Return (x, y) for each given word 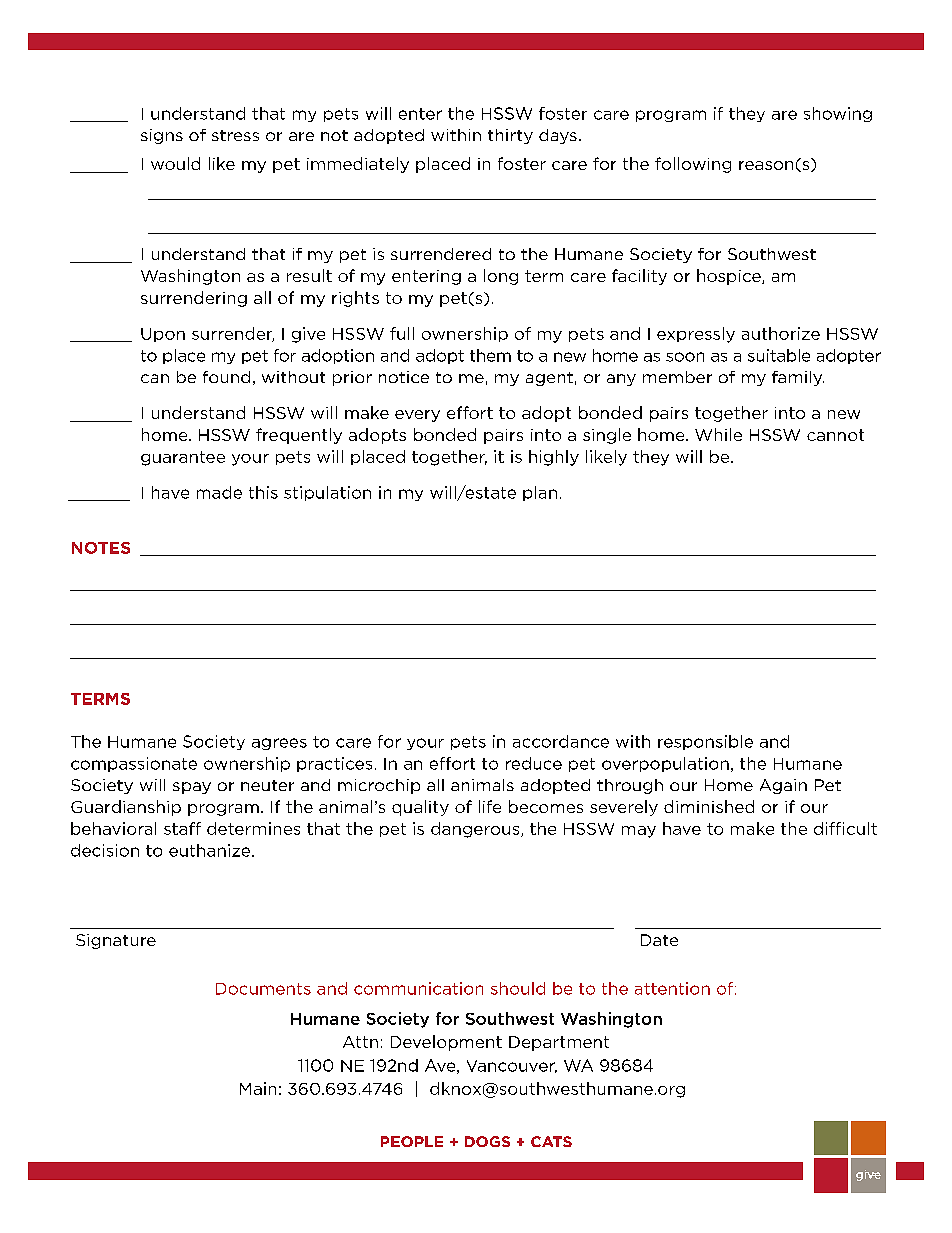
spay (192, 788)
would (175, 163)
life (490, 806)
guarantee (183, 458)
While (718, 434)
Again (783, 786)
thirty (510, 136)
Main (258, 1088)
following (693, 165)
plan (540, 493)
